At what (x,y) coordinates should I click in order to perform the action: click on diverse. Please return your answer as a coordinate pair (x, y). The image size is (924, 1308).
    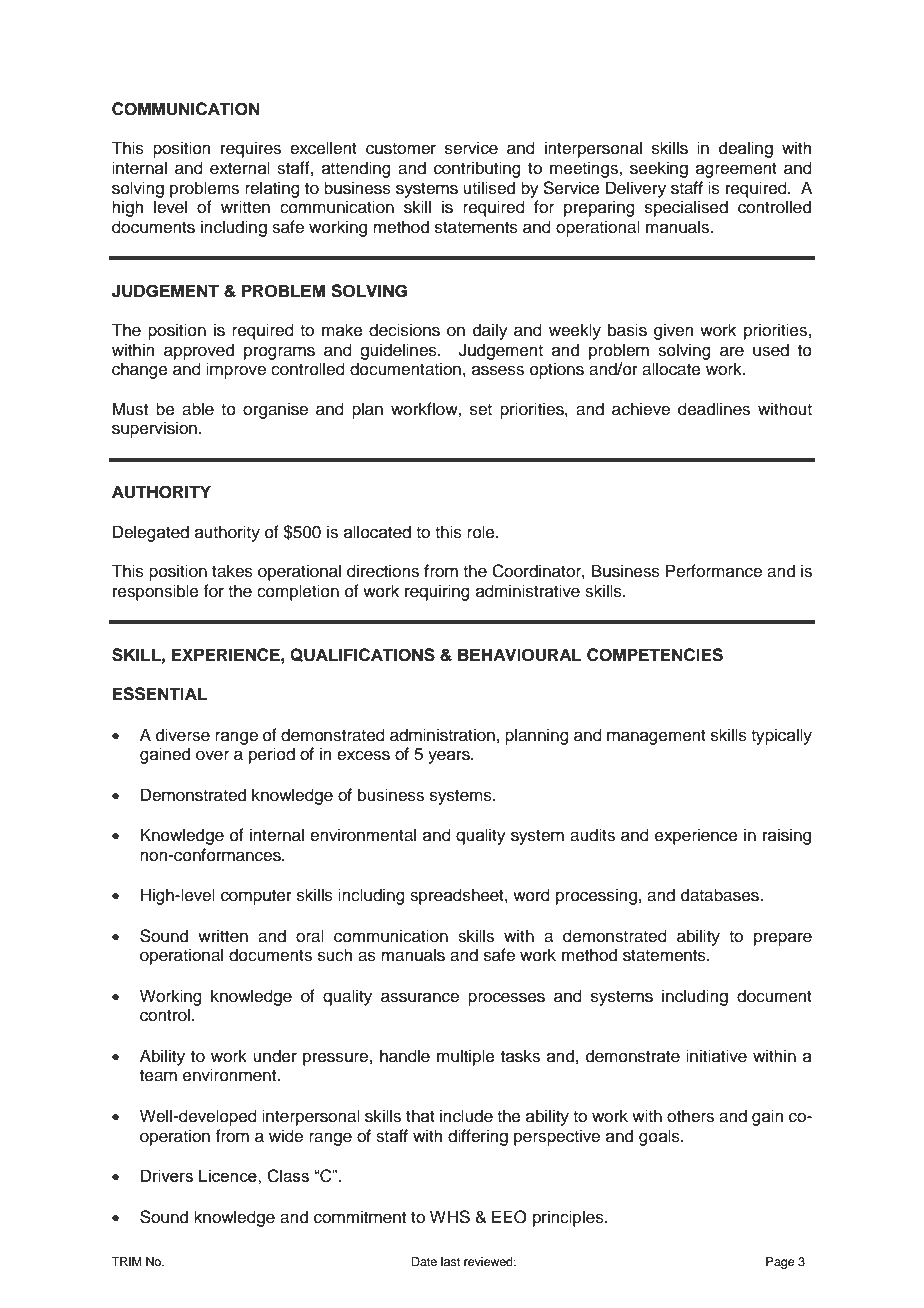
    Looking at the image, I should click on (183, 735).
